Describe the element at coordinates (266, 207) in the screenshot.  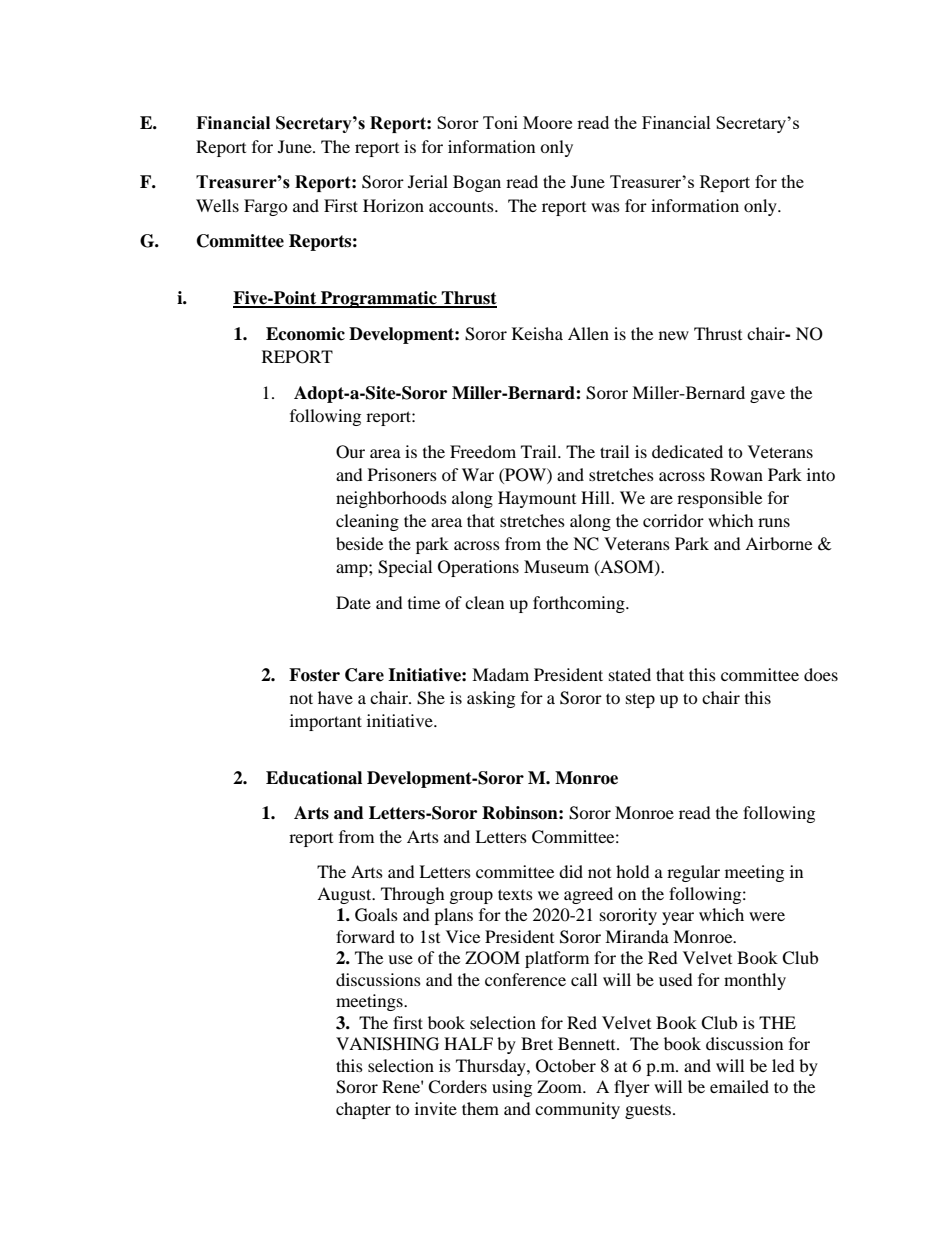
I see `Fargo` at that location.
